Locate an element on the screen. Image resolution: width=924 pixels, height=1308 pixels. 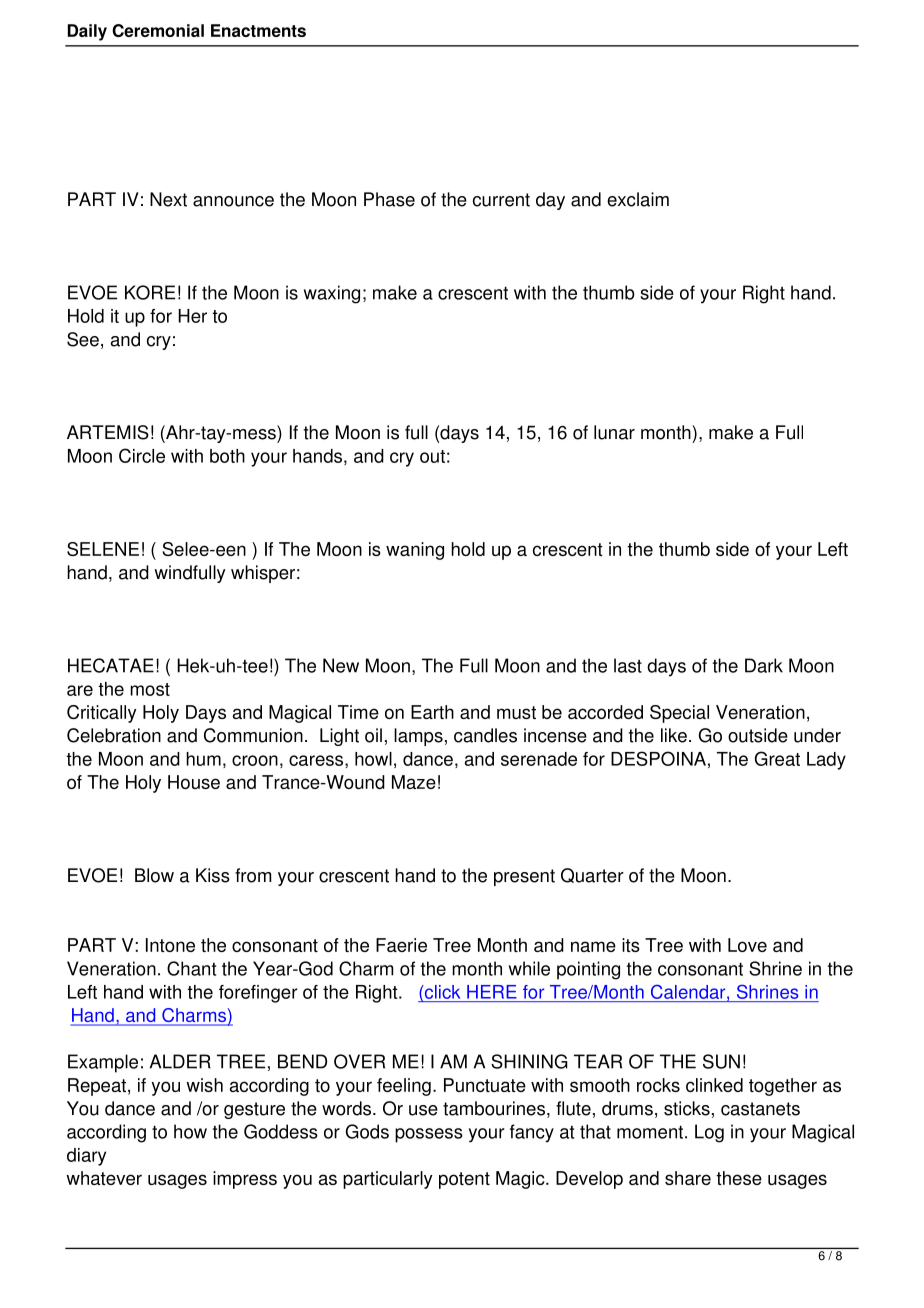
Love is located at coordinates (747, 945).
